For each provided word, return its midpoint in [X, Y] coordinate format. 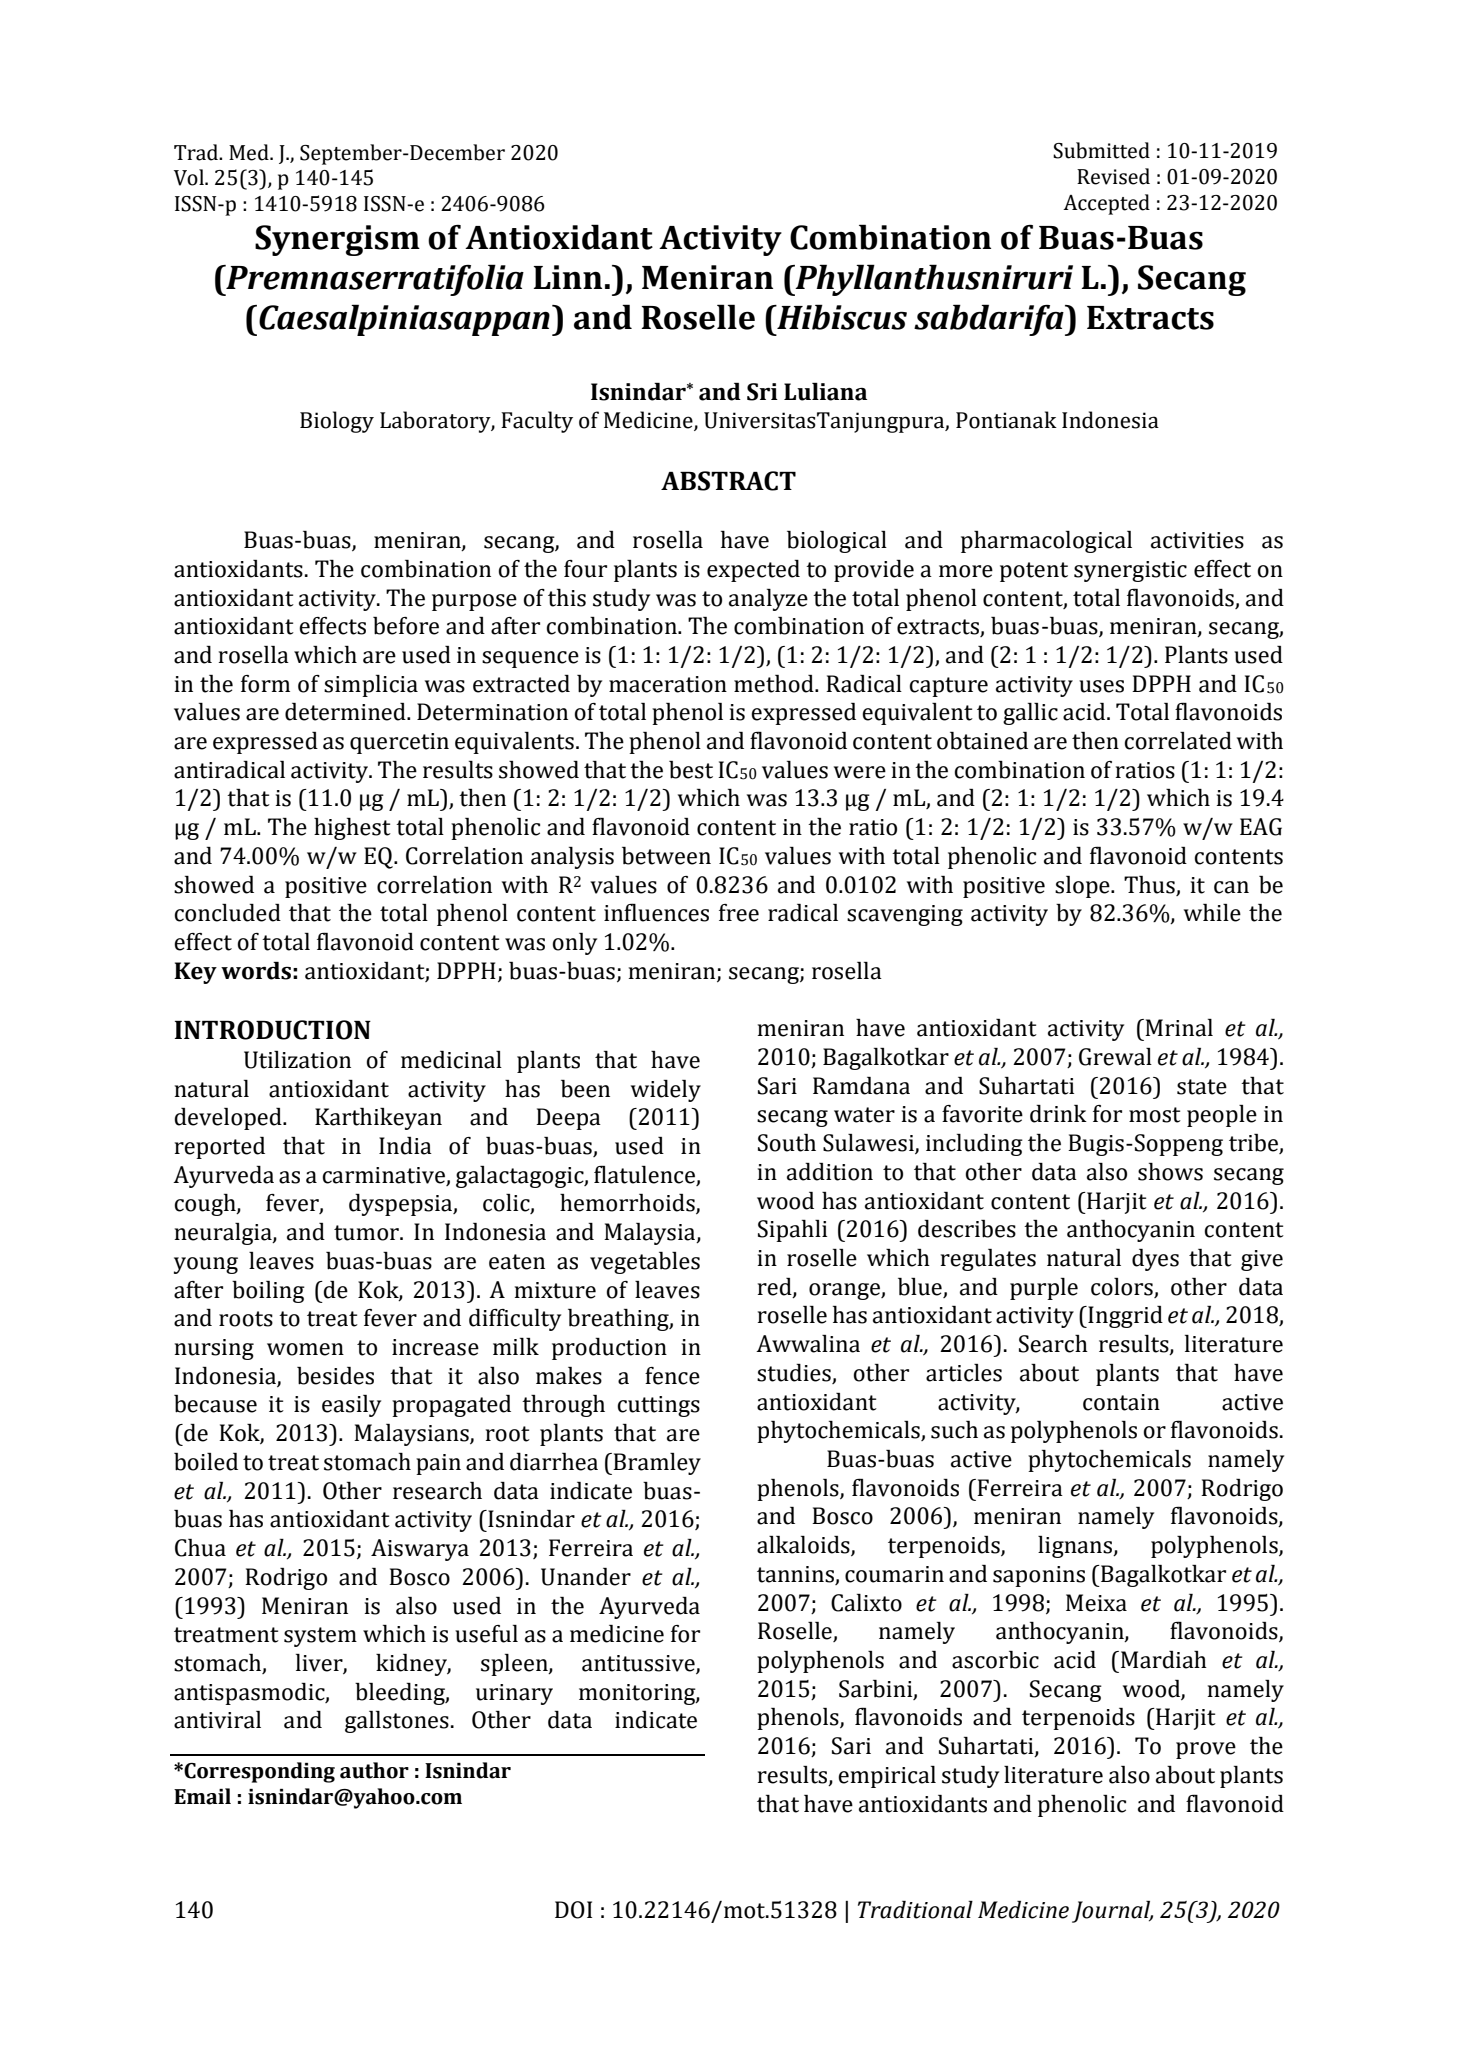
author [374, 1770]
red [776, 1287]
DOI [573, 1910]
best [691, 770]
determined [346, 712]
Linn [568, 277]
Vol [190, 177]
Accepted [1106, 204]
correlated [1178, 741]
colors [1122, 1287]
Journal [1112, 1912]
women [305, 1349]
